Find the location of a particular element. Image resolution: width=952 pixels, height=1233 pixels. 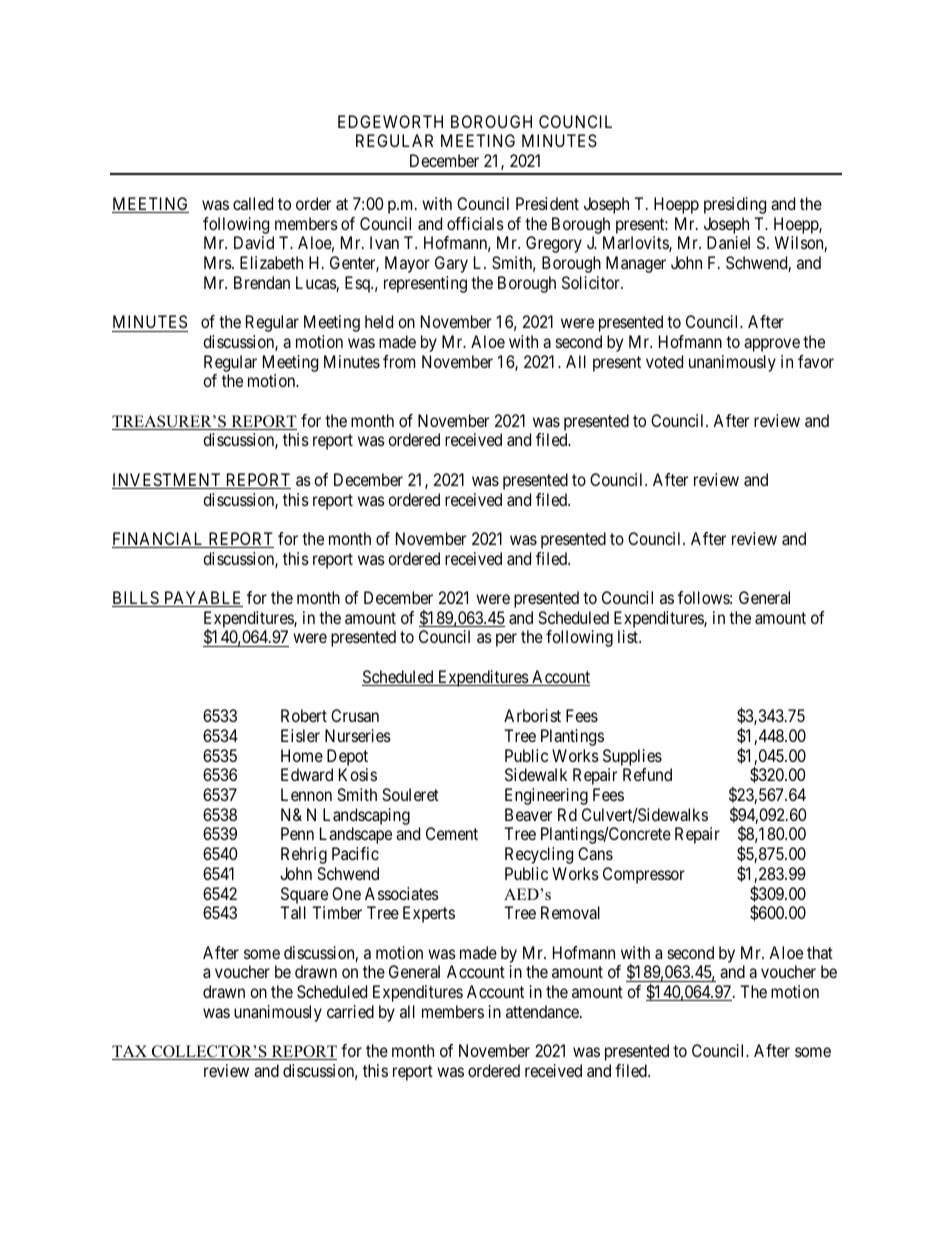

list is located at coordinates (629, 636).
